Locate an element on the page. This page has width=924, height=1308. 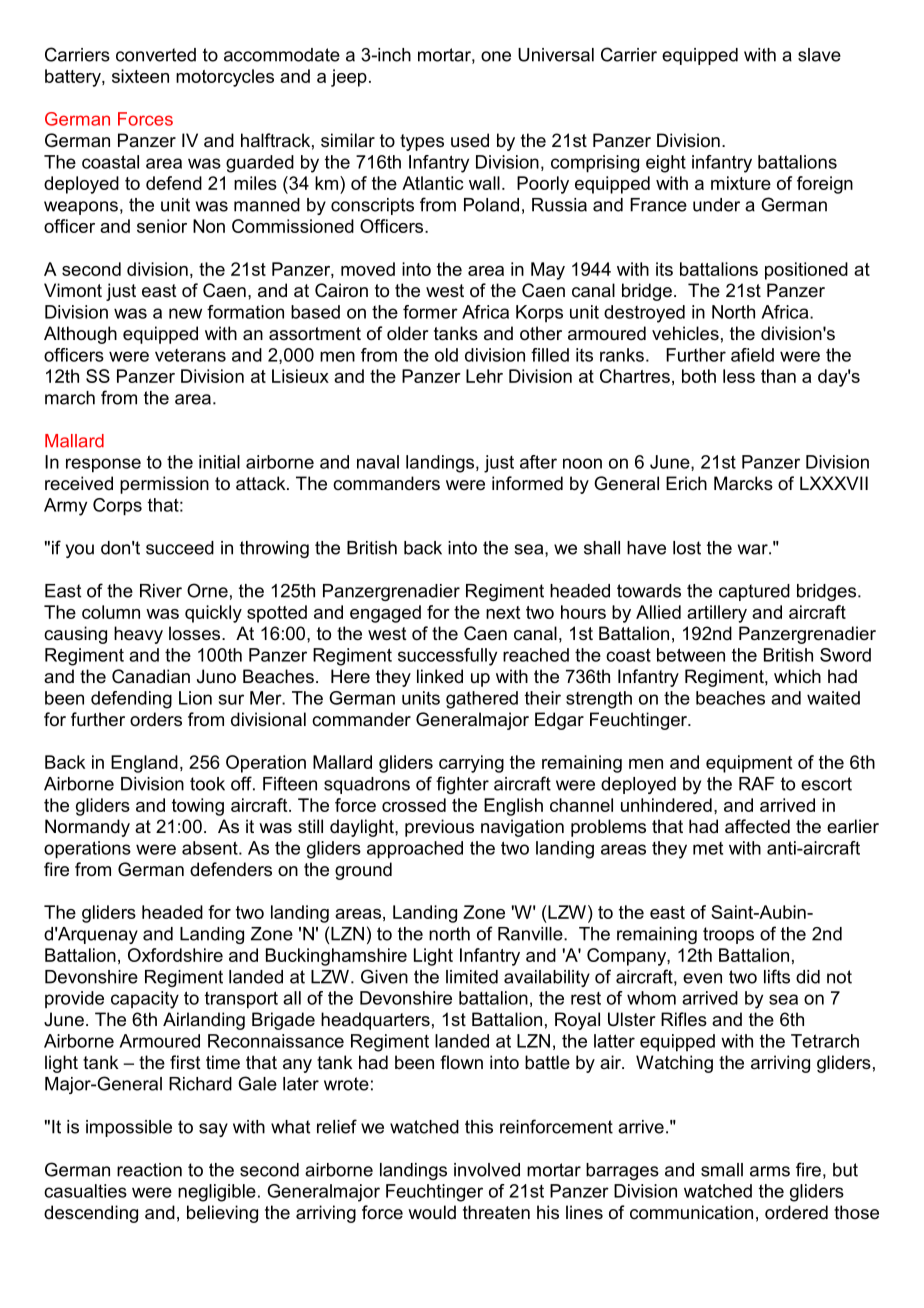
approached is located at coordinates (415, 850).
